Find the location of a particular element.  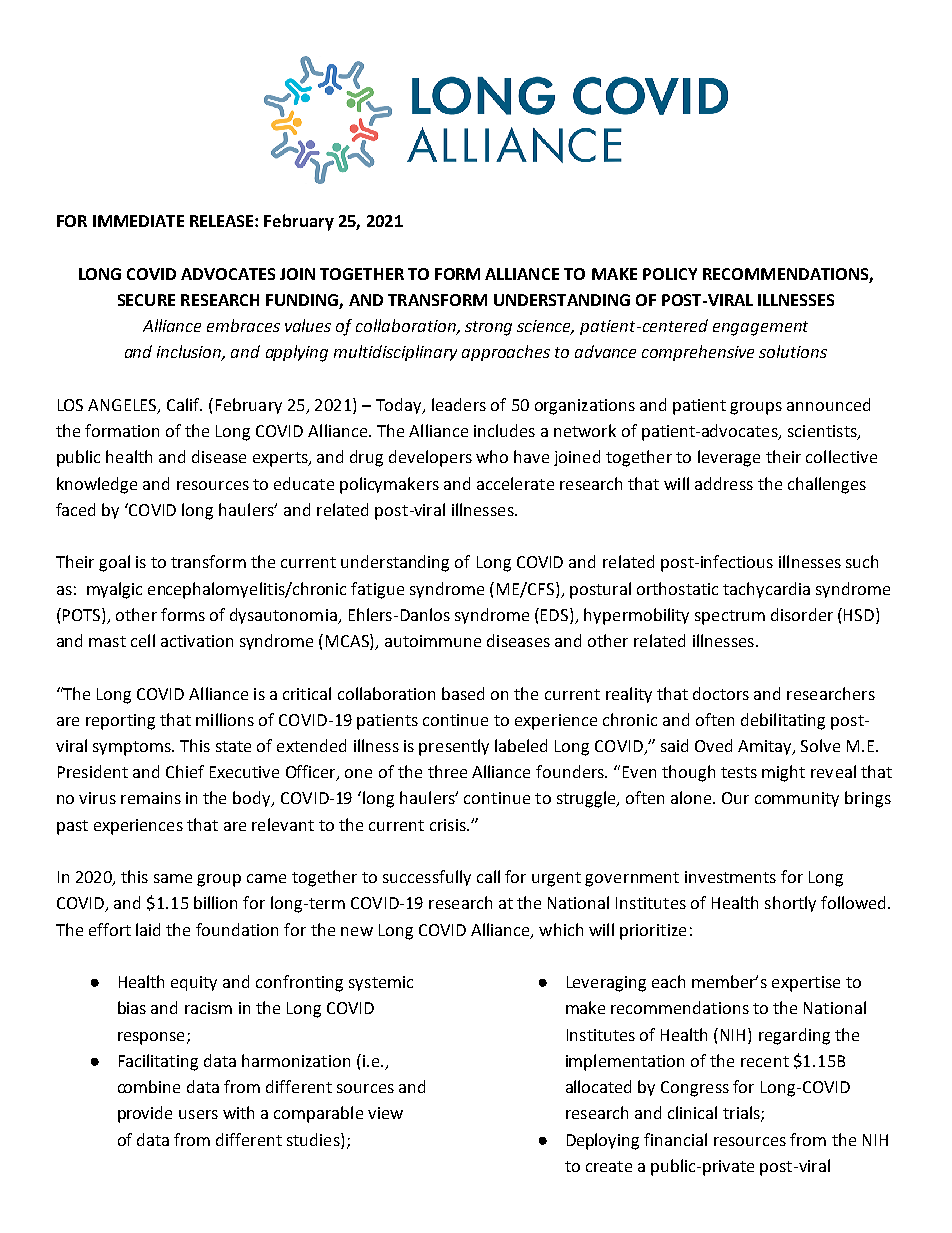

investments is located at coordinates (730, 877).
